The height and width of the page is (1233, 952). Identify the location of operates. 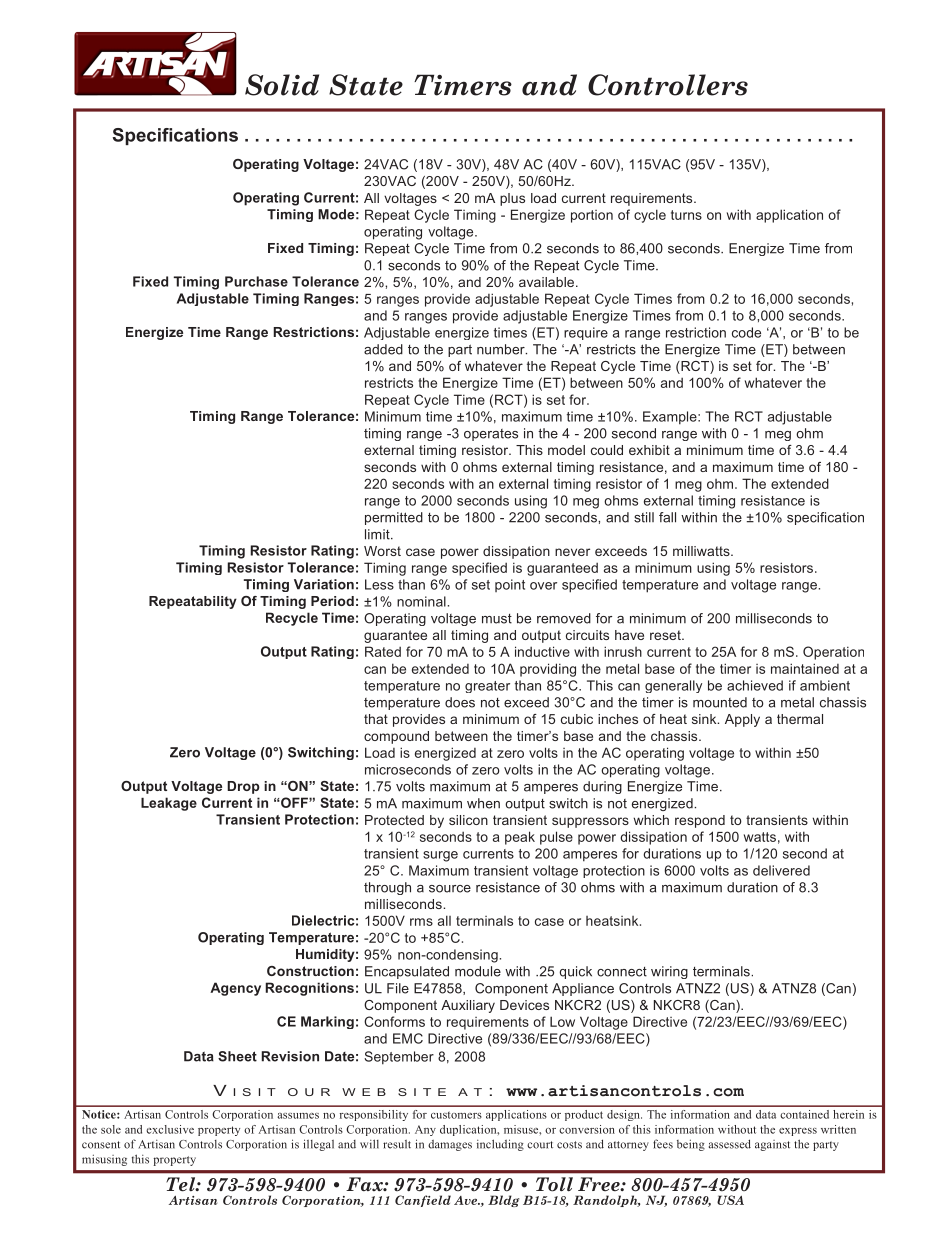
(491, 435).
